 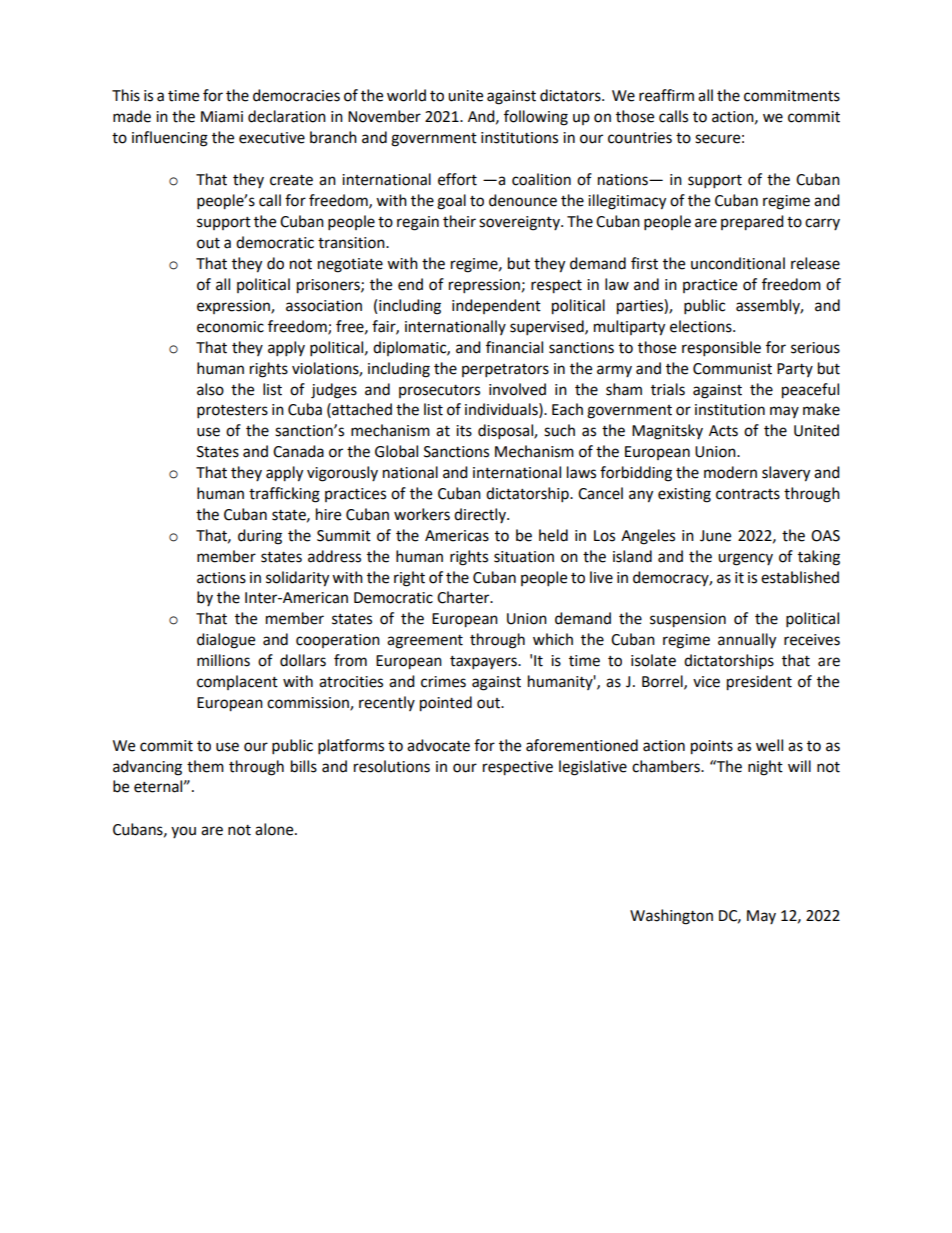 What do you see at coordinates (183, 832) in the image?
I see `you` at bounding box center [183, 832].
